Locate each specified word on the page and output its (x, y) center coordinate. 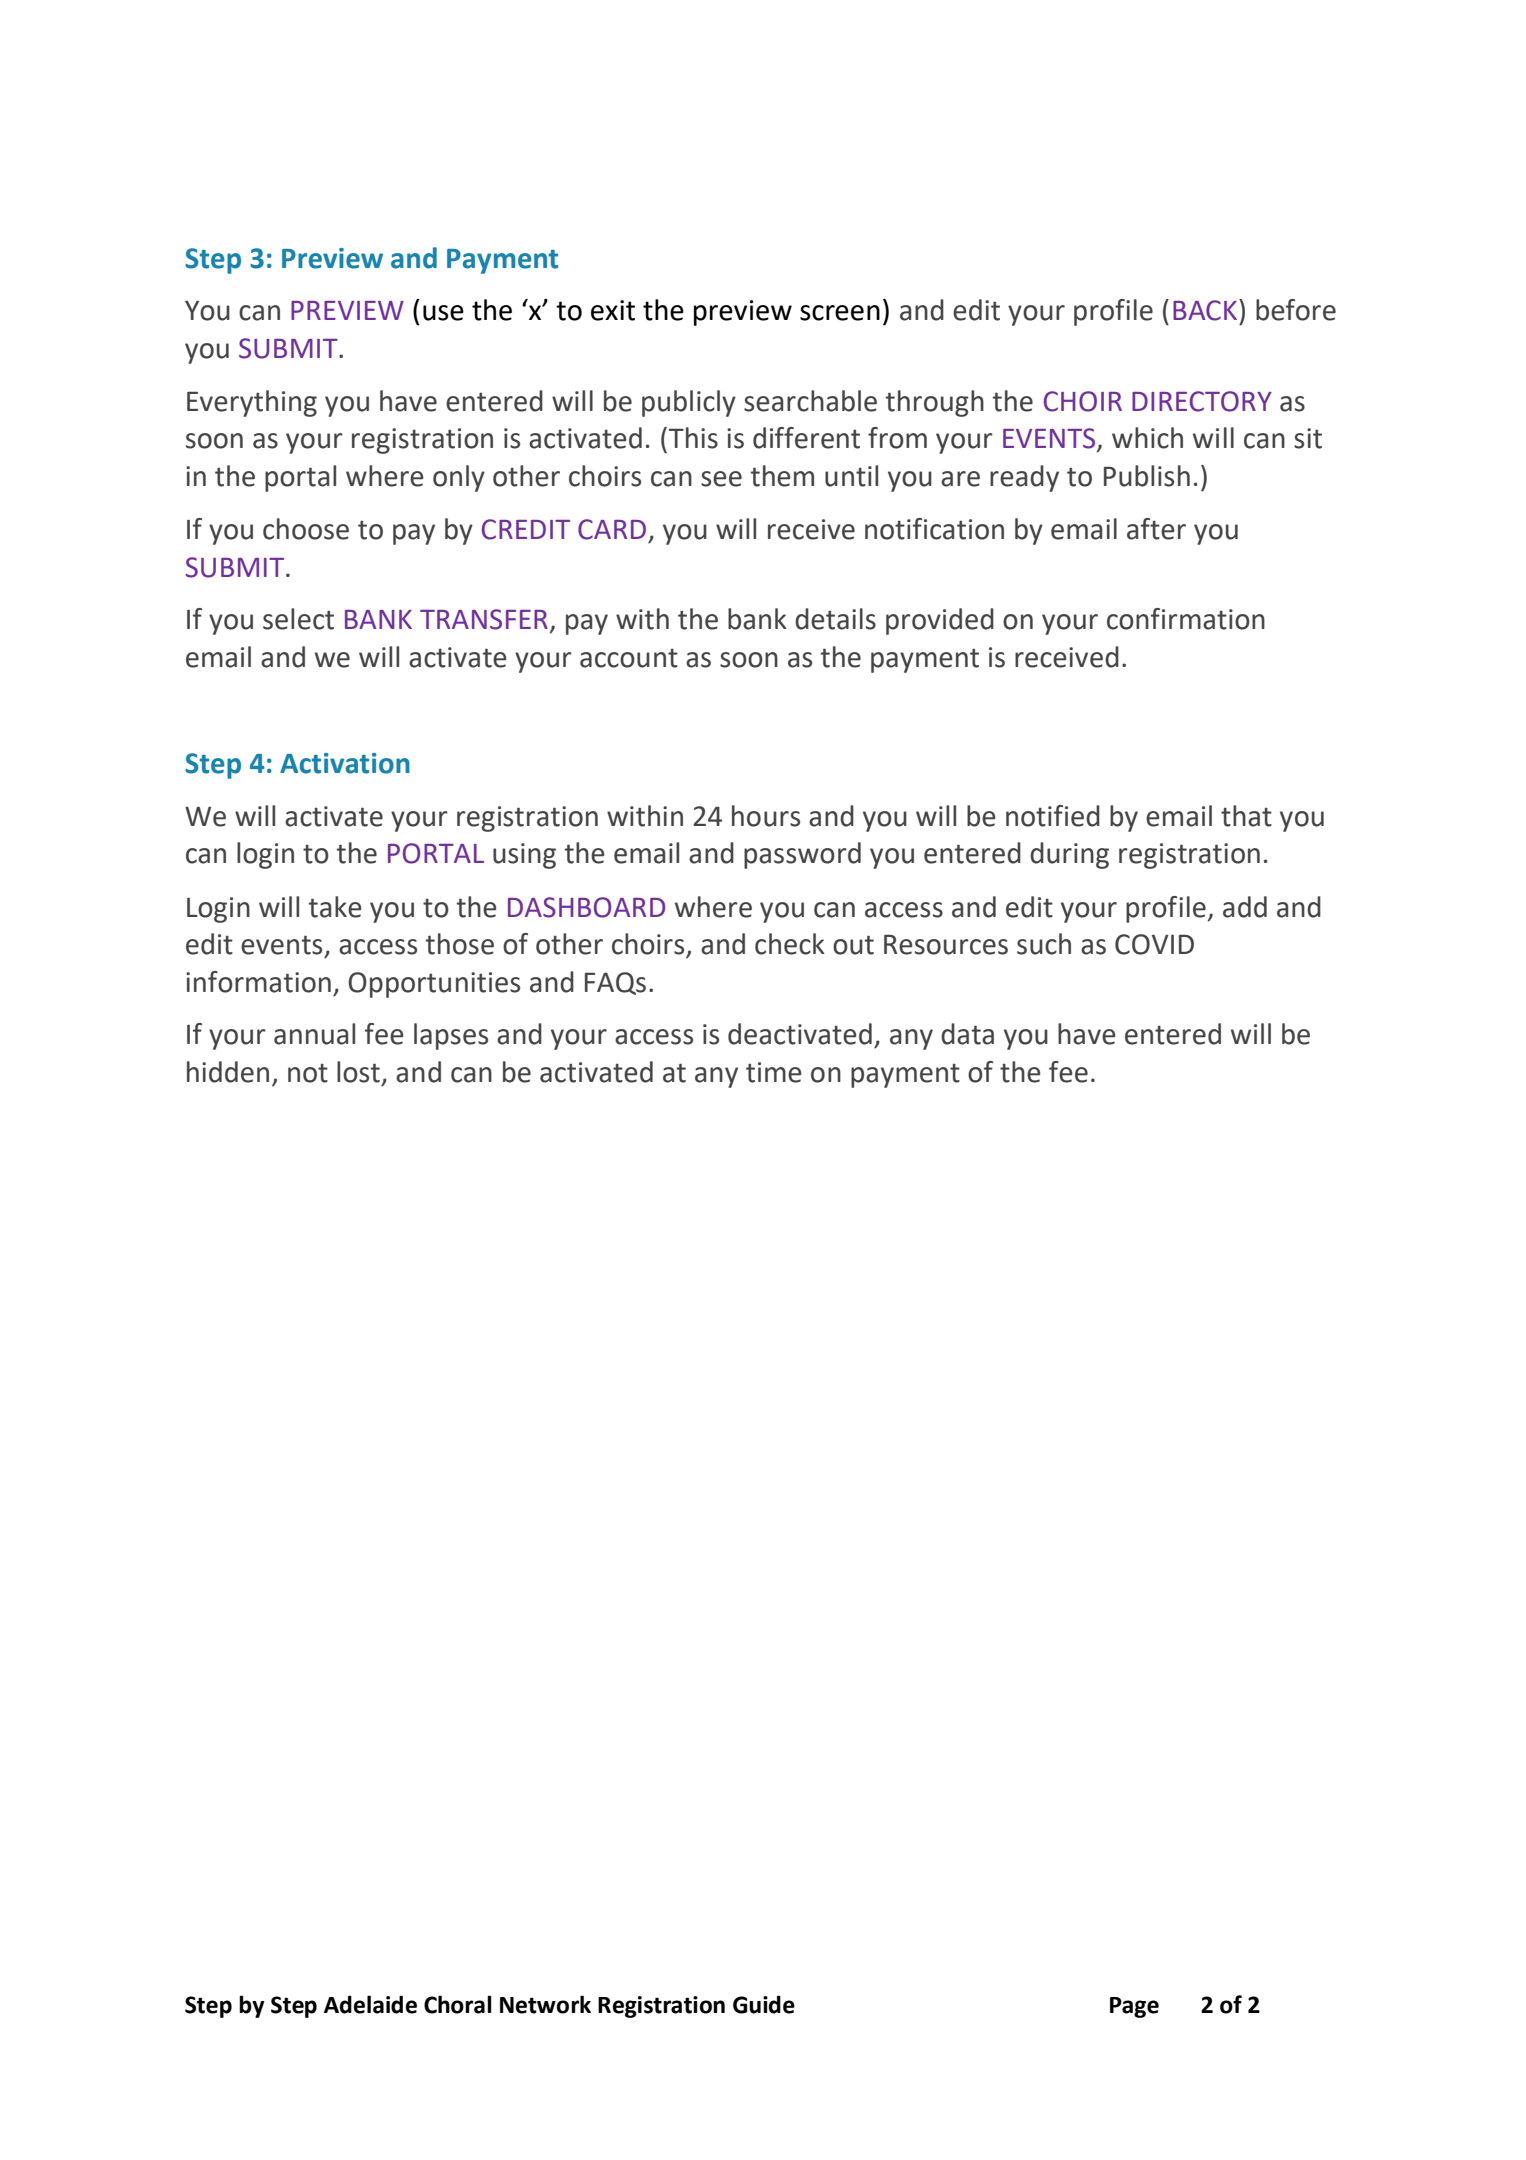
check (790, 944)
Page (1134, 2007)
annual (314, 1034)
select (298, 619)
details (835, 619)
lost (358, 1072)
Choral (458, 2004)
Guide (764, 2004)
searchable (810, 401)
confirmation (1186, 619)
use (443, 313)
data (967, 1034)
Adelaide (370, 2004)
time (774, 1072)
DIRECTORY (1202, 401)
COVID (1154, 944)
